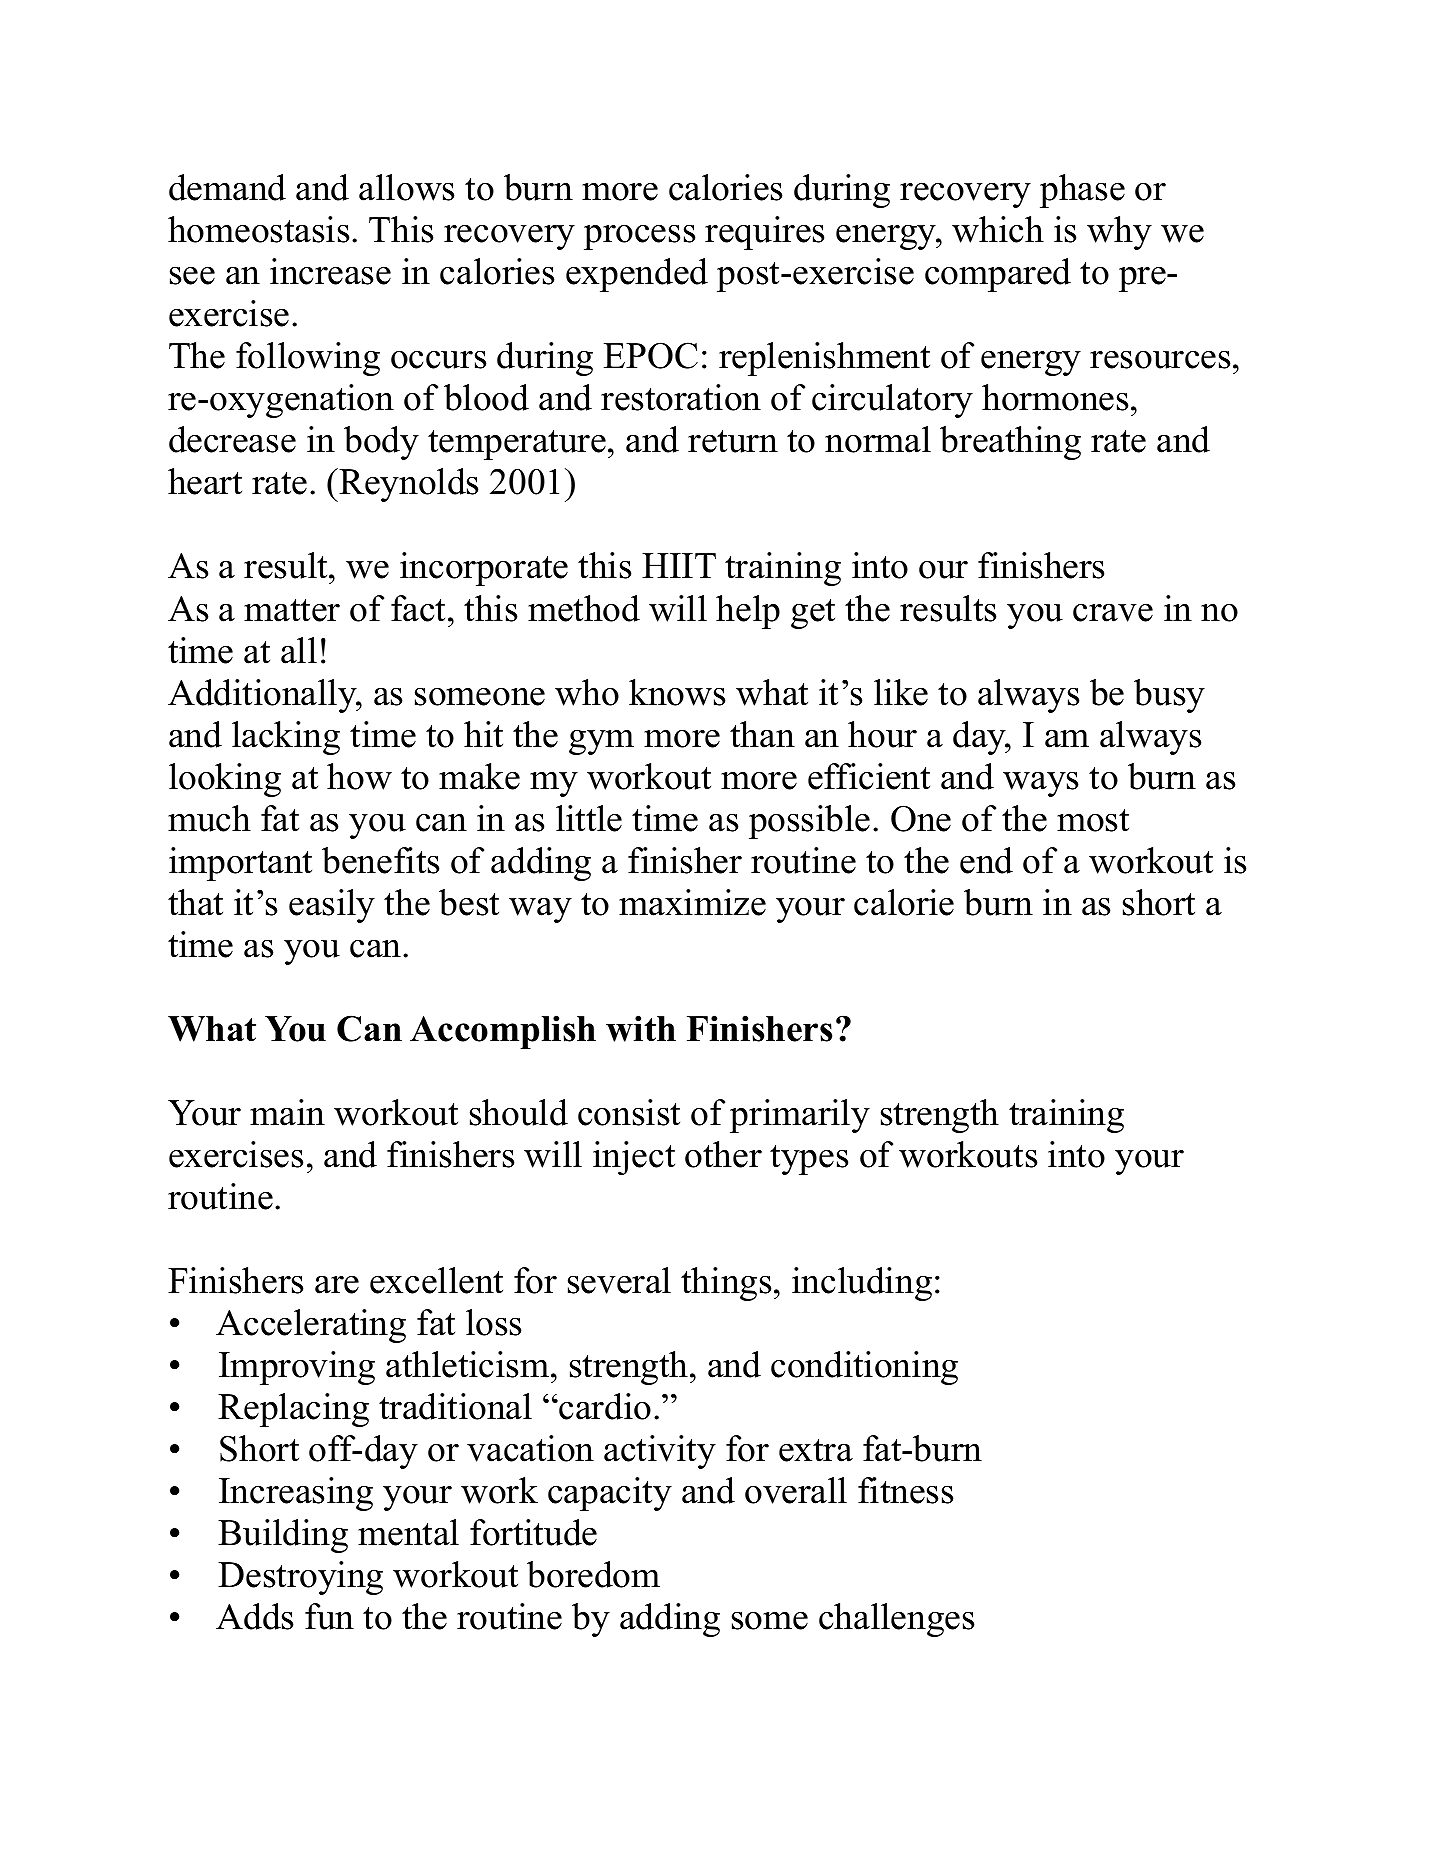 The image size is (1429, 1849). Describe the element at coordinates (1093, 820) in the screenshot. I see `most` at that location.
